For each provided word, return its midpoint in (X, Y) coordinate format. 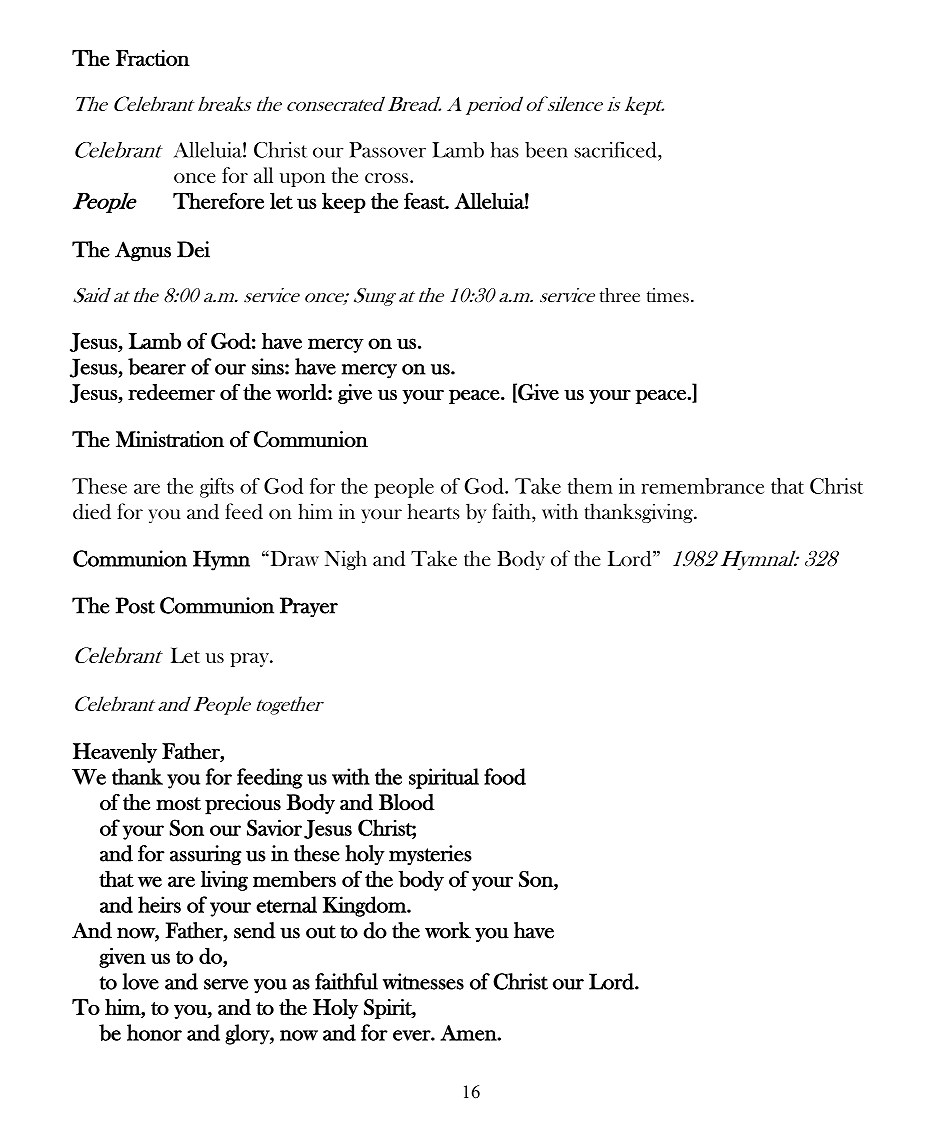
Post (135, 605)
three (620, 295)
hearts (433, 511)
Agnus (143, 251)
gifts (217, 488)
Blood (407, 802)
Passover (387, 150)
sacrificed (616, 150)
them (590, 486)
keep (344, 202)
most (178, 804)
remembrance (702, 486)
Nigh (346, 560)
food (505, 776)
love (141, 981)
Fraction (153, 58)
